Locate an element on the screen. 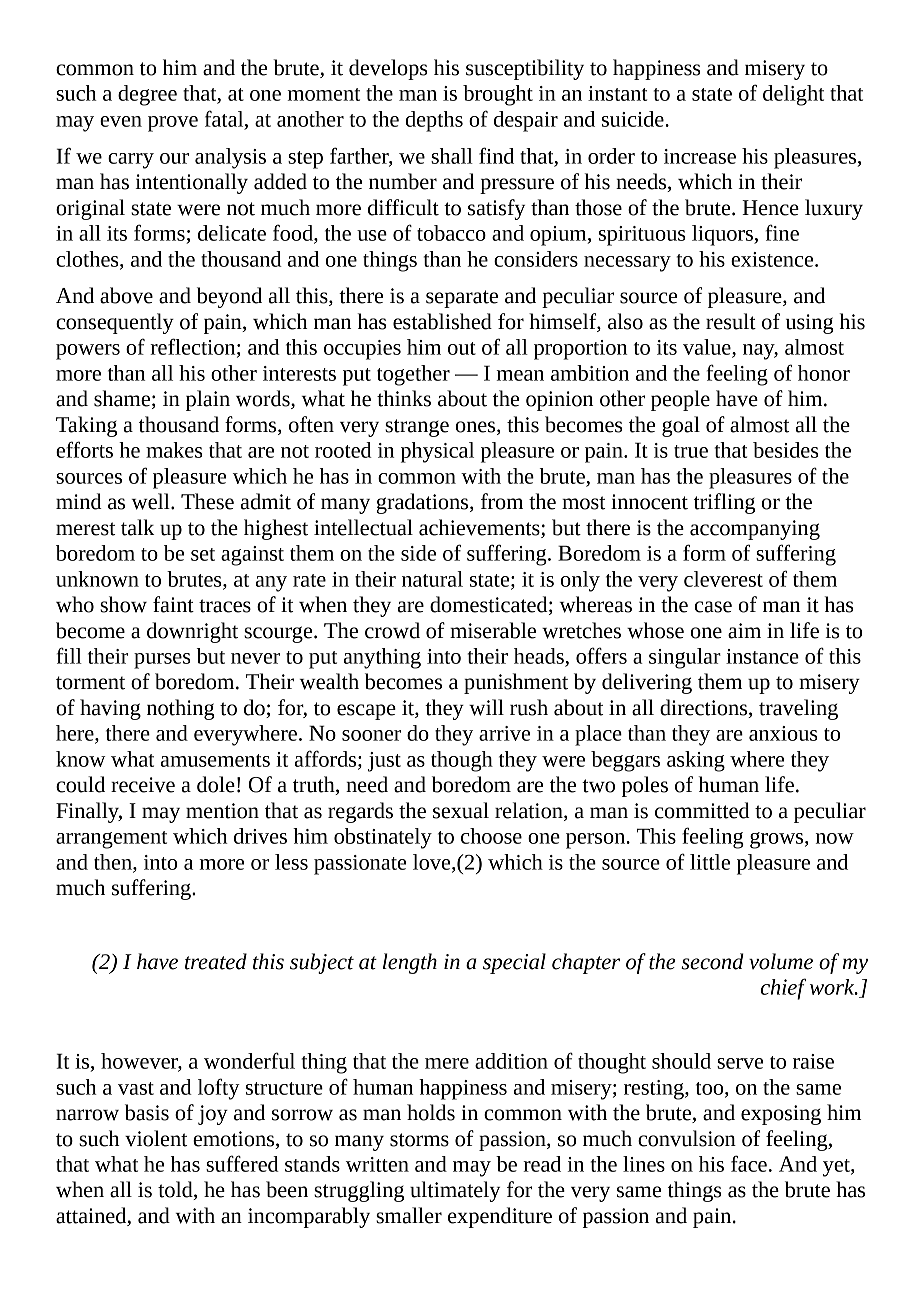 The image size is (924, 1308). delight is located at coordinates (793, 95).
